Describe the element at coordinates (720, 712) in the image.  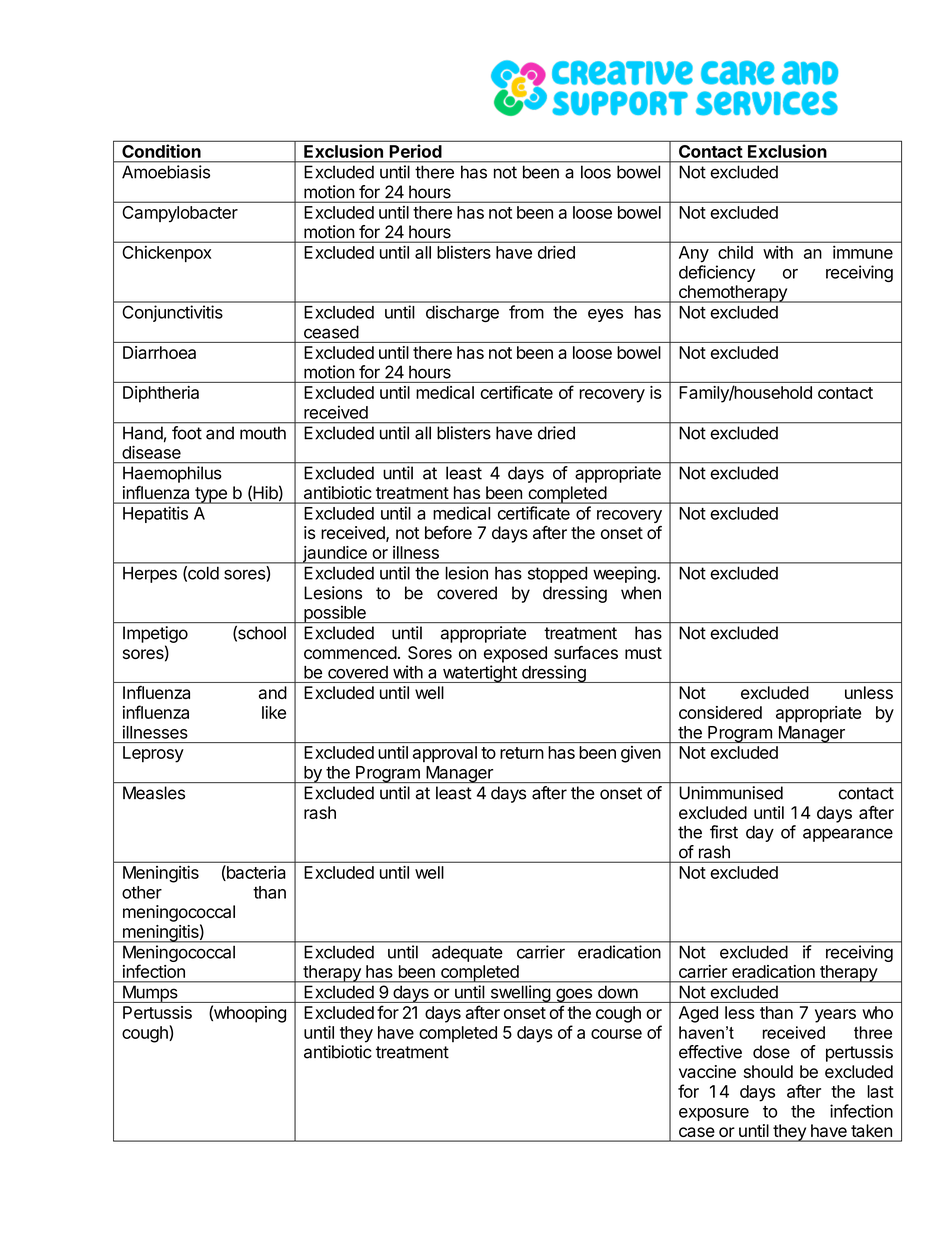
I see `considered` at that location.
